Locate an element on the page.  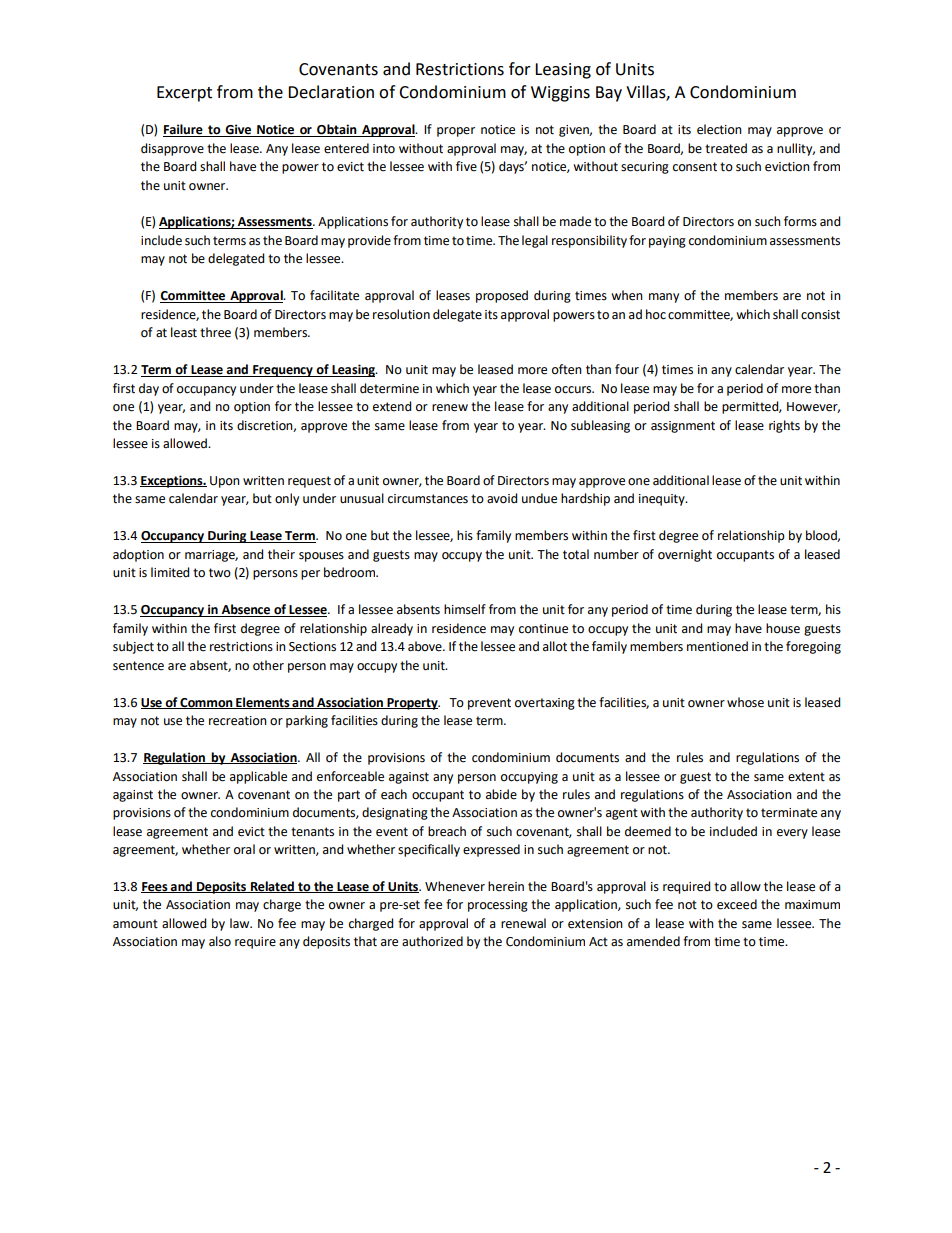
Failure is located at coordinates (184, 130).
